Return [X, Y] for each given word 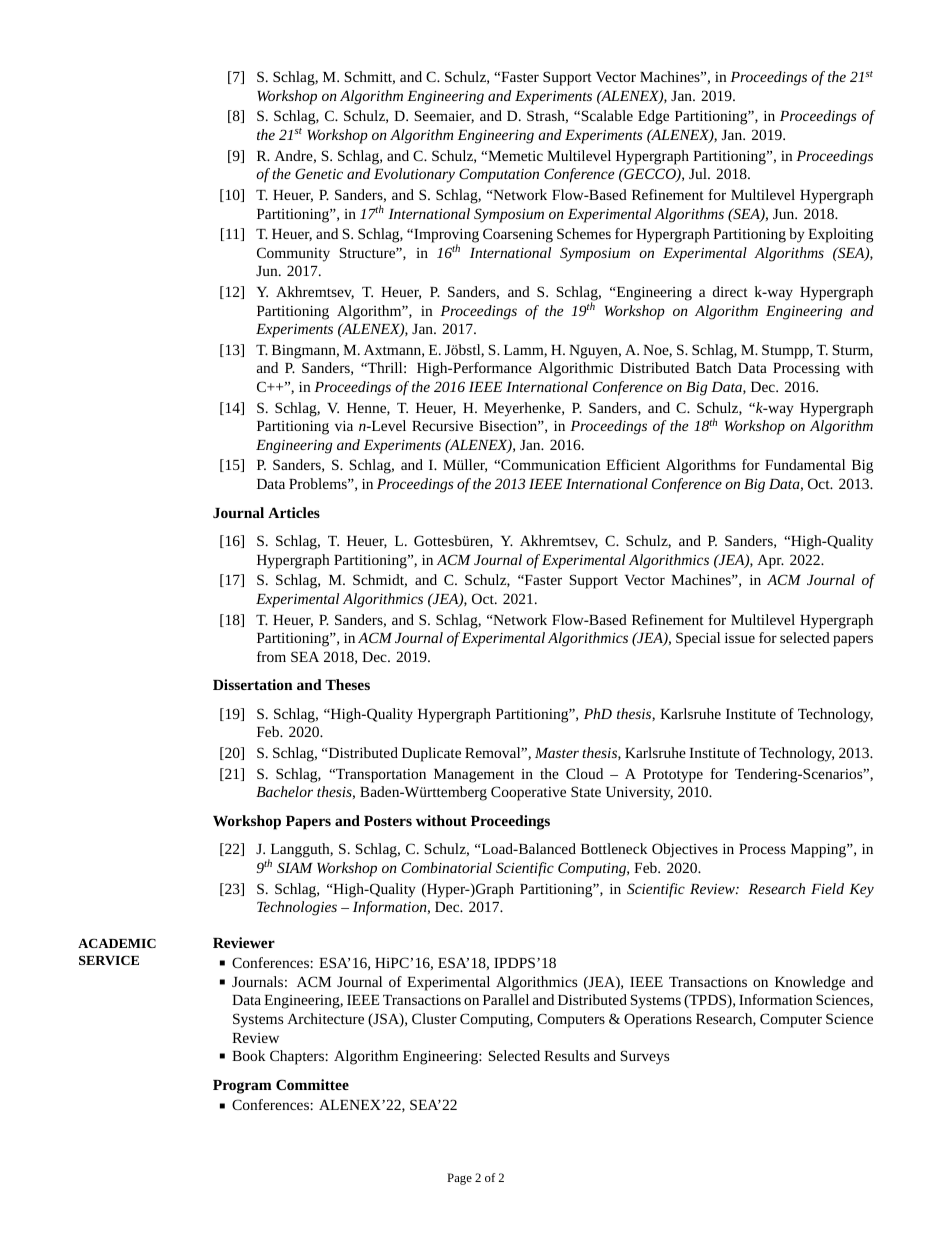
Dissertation [253, 684]
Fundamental [805, 464]
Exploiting [840, 235]
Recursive [442, 426]
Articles [294, 512]
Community [293, 254]
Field [827, 888]
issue [740, 638]
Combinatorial [446, 867]
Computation [499, 175]
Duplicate [431, 754]
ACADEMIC [117, 943]
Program [242, 1087]
